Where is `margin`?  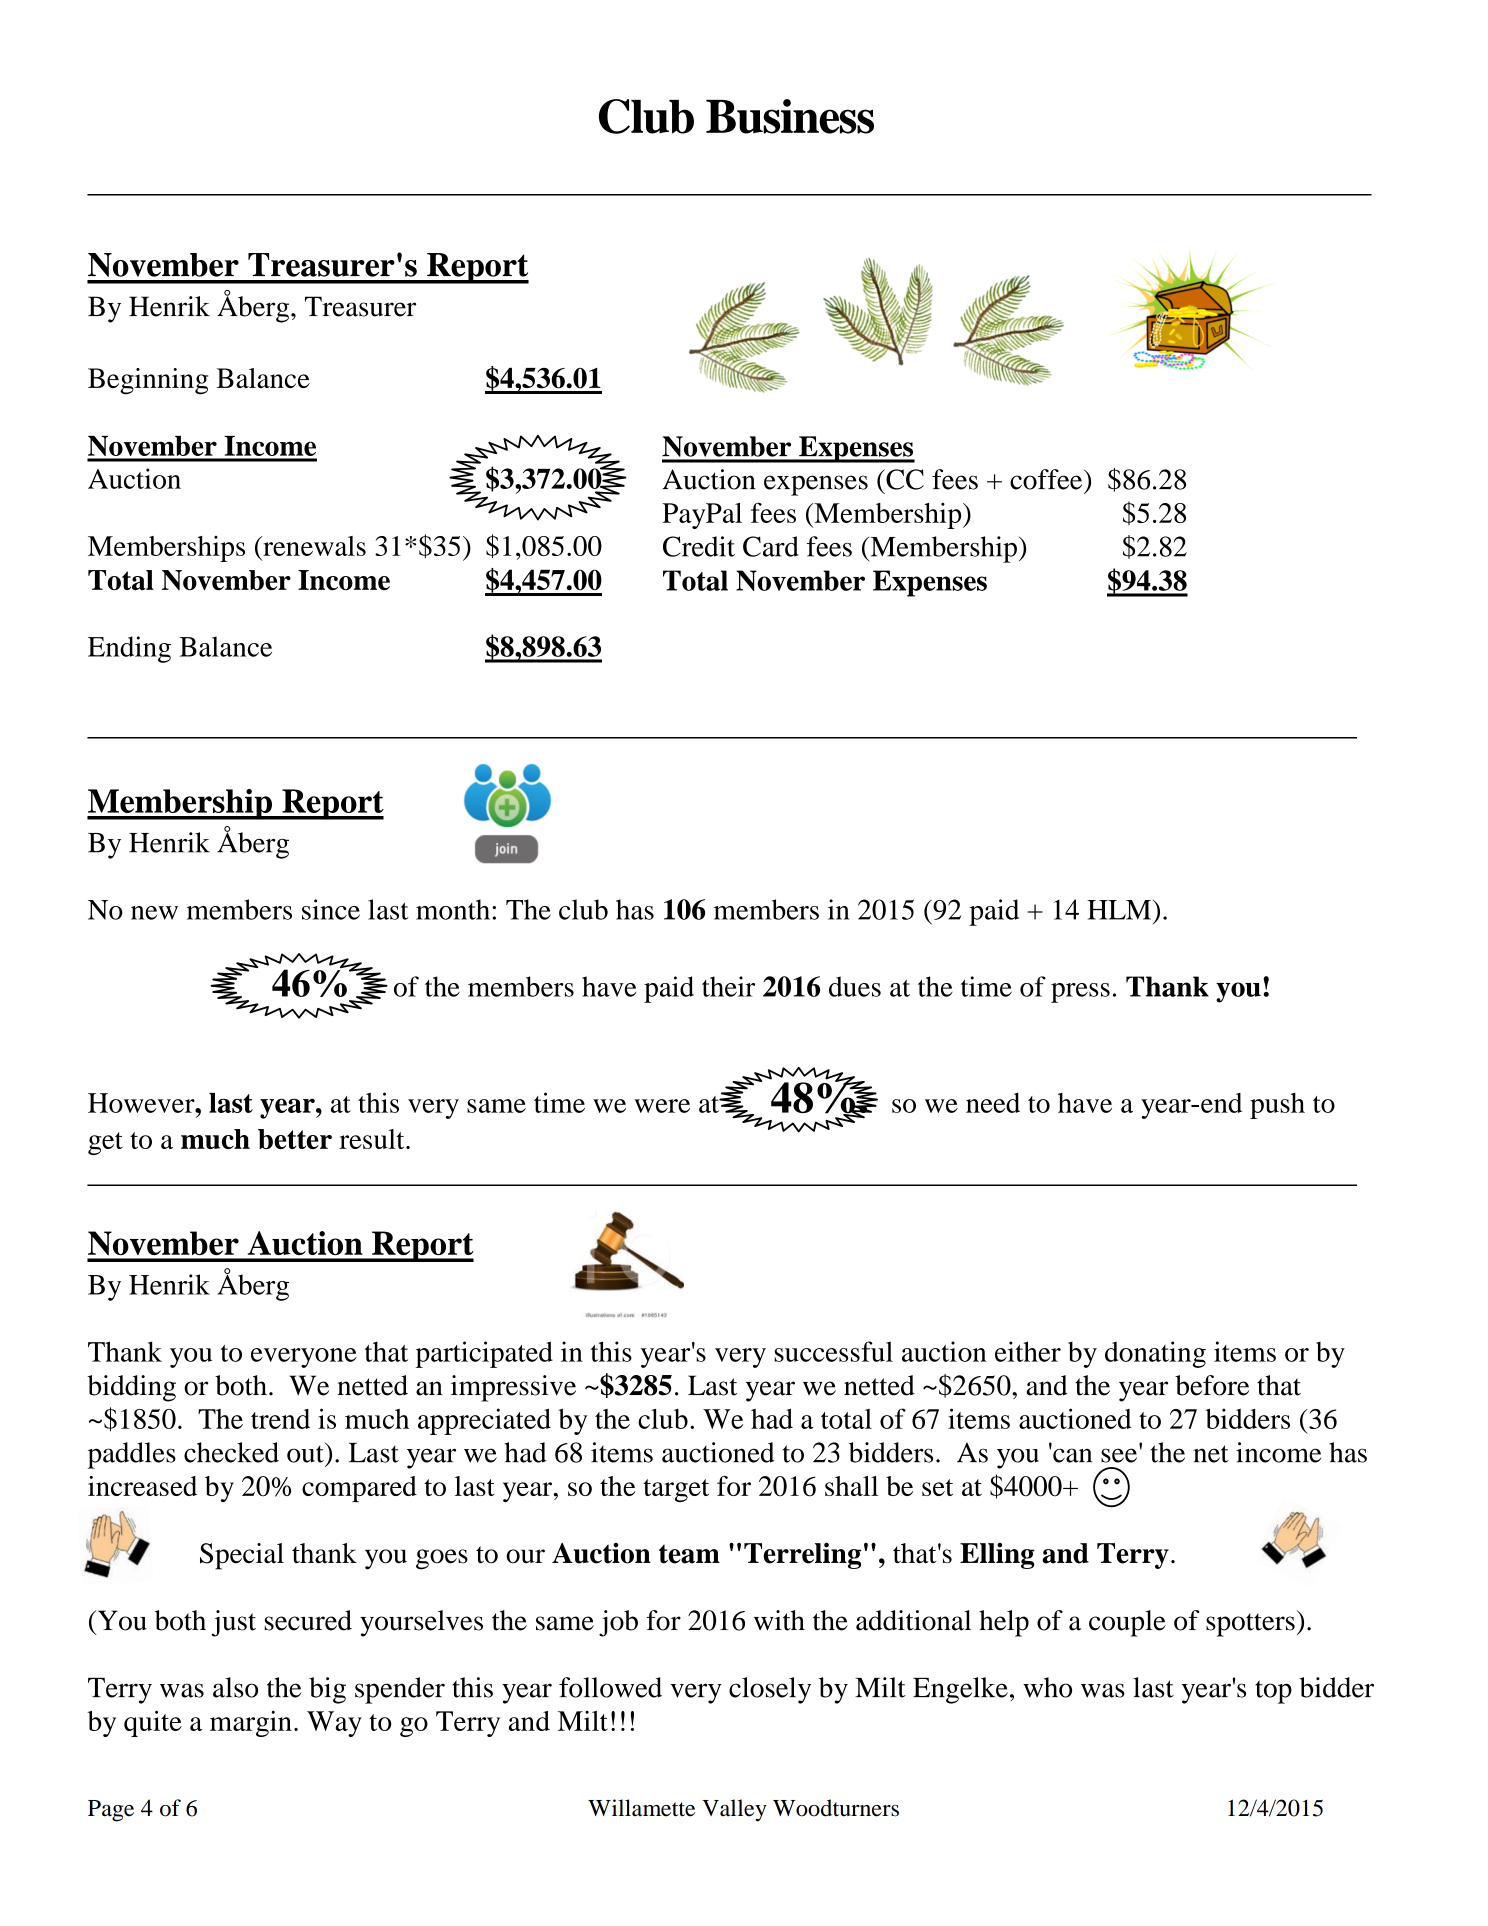
margin is located at coordinates (251, 1724).
